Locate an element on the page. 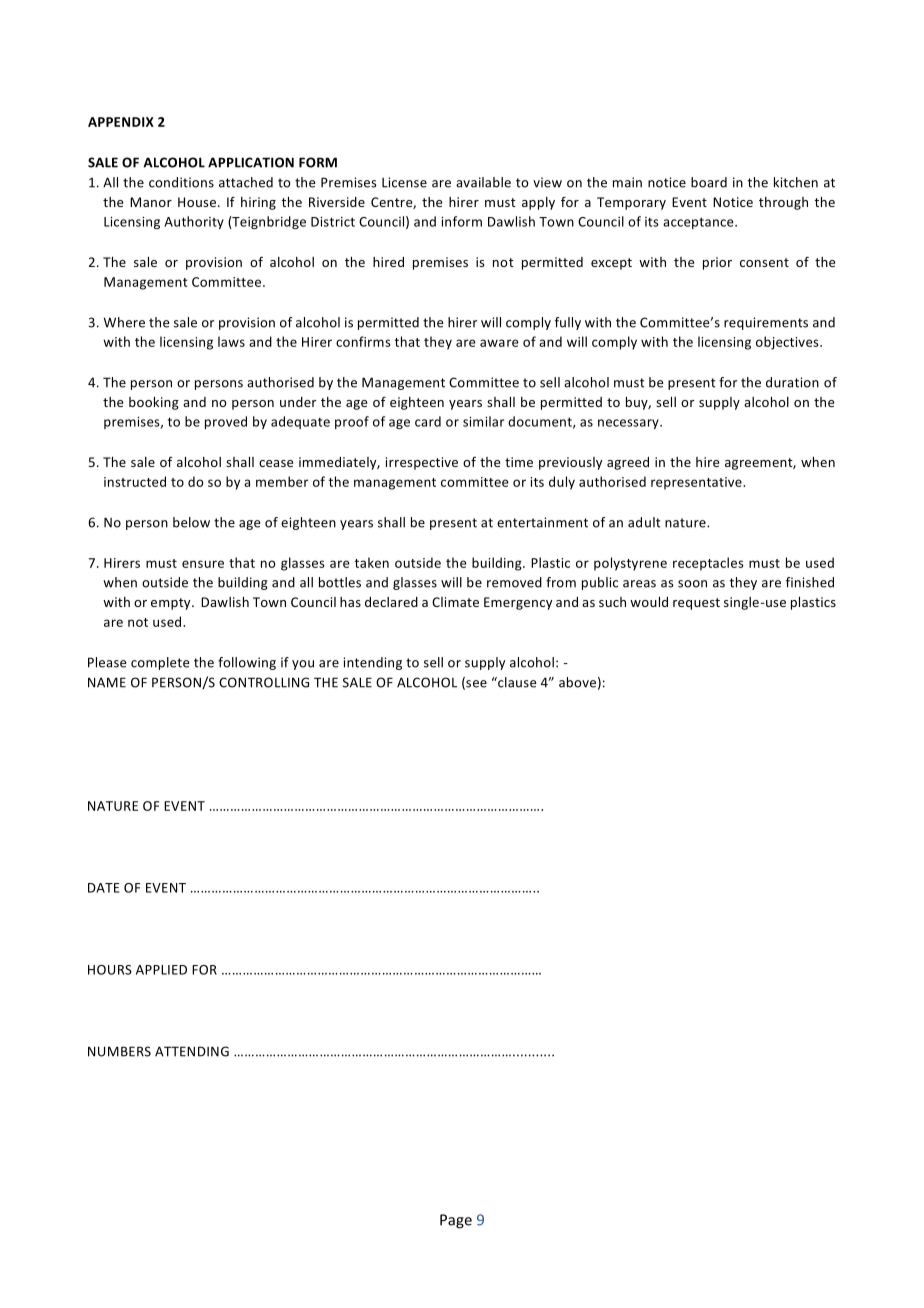 The width and height of the image is (924, 1308). ATTENDING is located at coordinates (192, 1051).
